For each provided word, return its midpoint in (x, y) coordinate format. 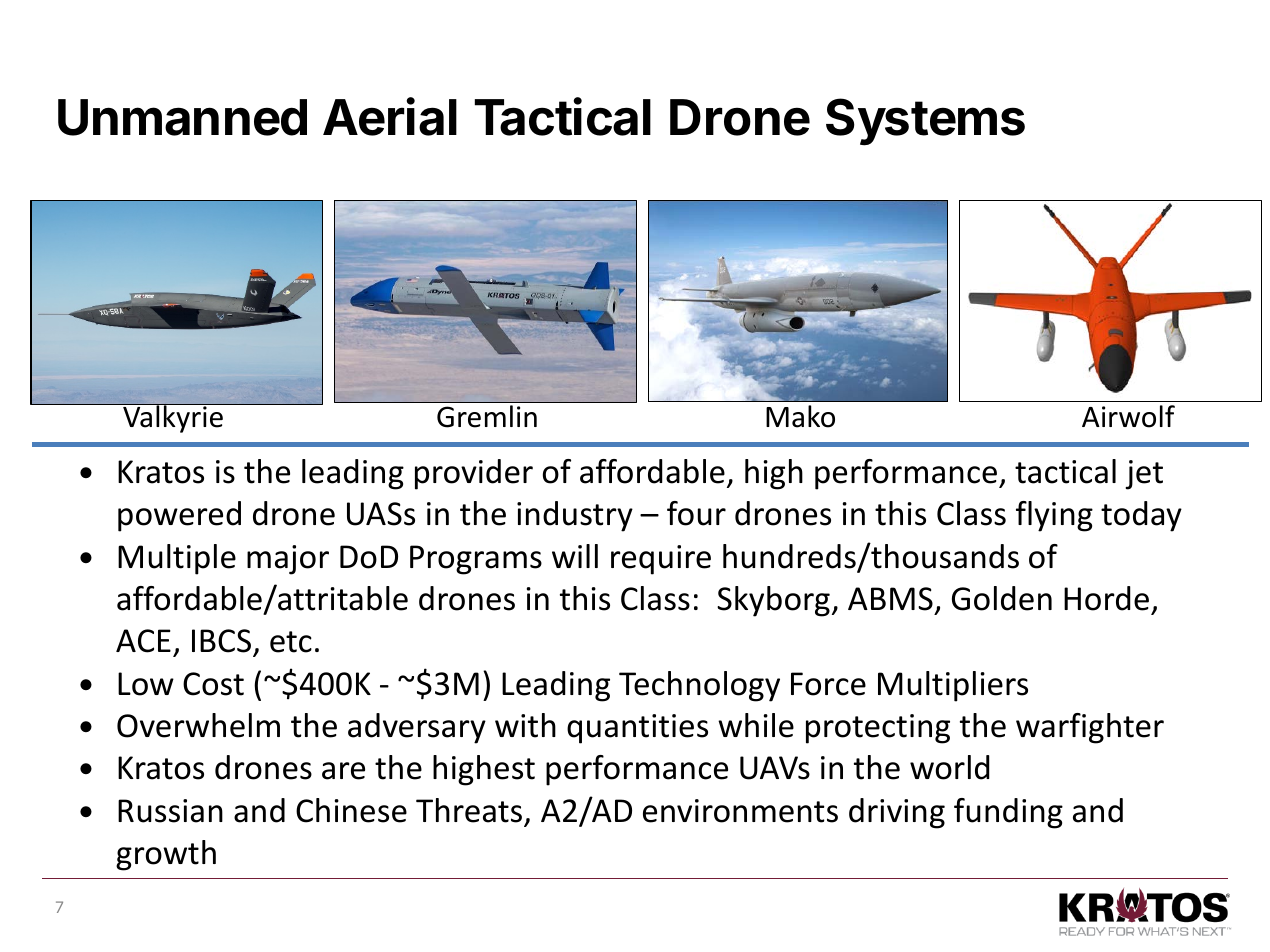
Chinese (351, 810)
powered (179, 516)
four (696, 513)
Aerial (390, 117)
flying (1054, 516)
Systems (925, 122)
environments (740, 811)
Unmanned (182, 117)
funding (1008, 813)
